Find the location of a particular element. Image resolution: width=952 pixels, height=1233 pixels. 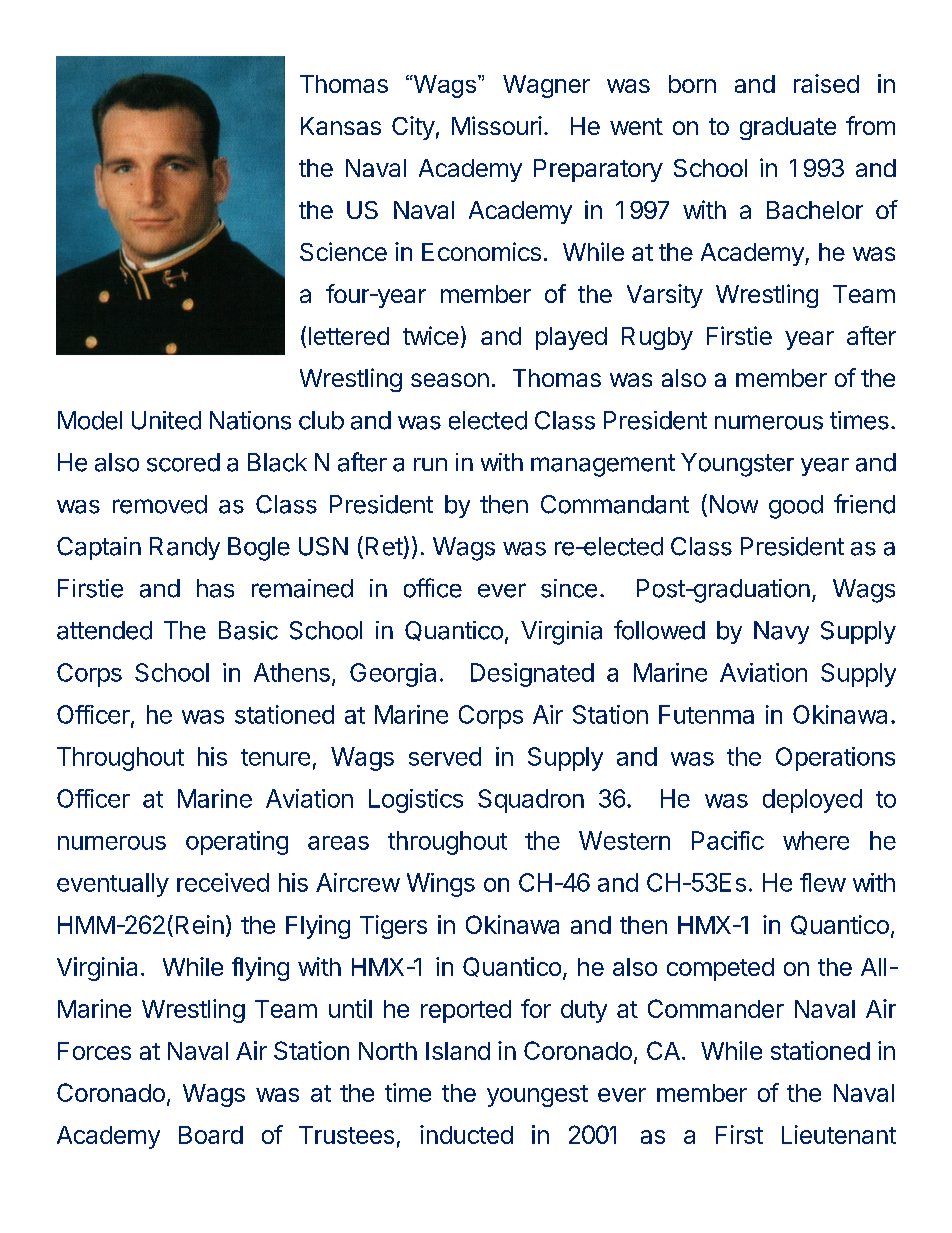

Missouri is located at coordinates (497, 125).
